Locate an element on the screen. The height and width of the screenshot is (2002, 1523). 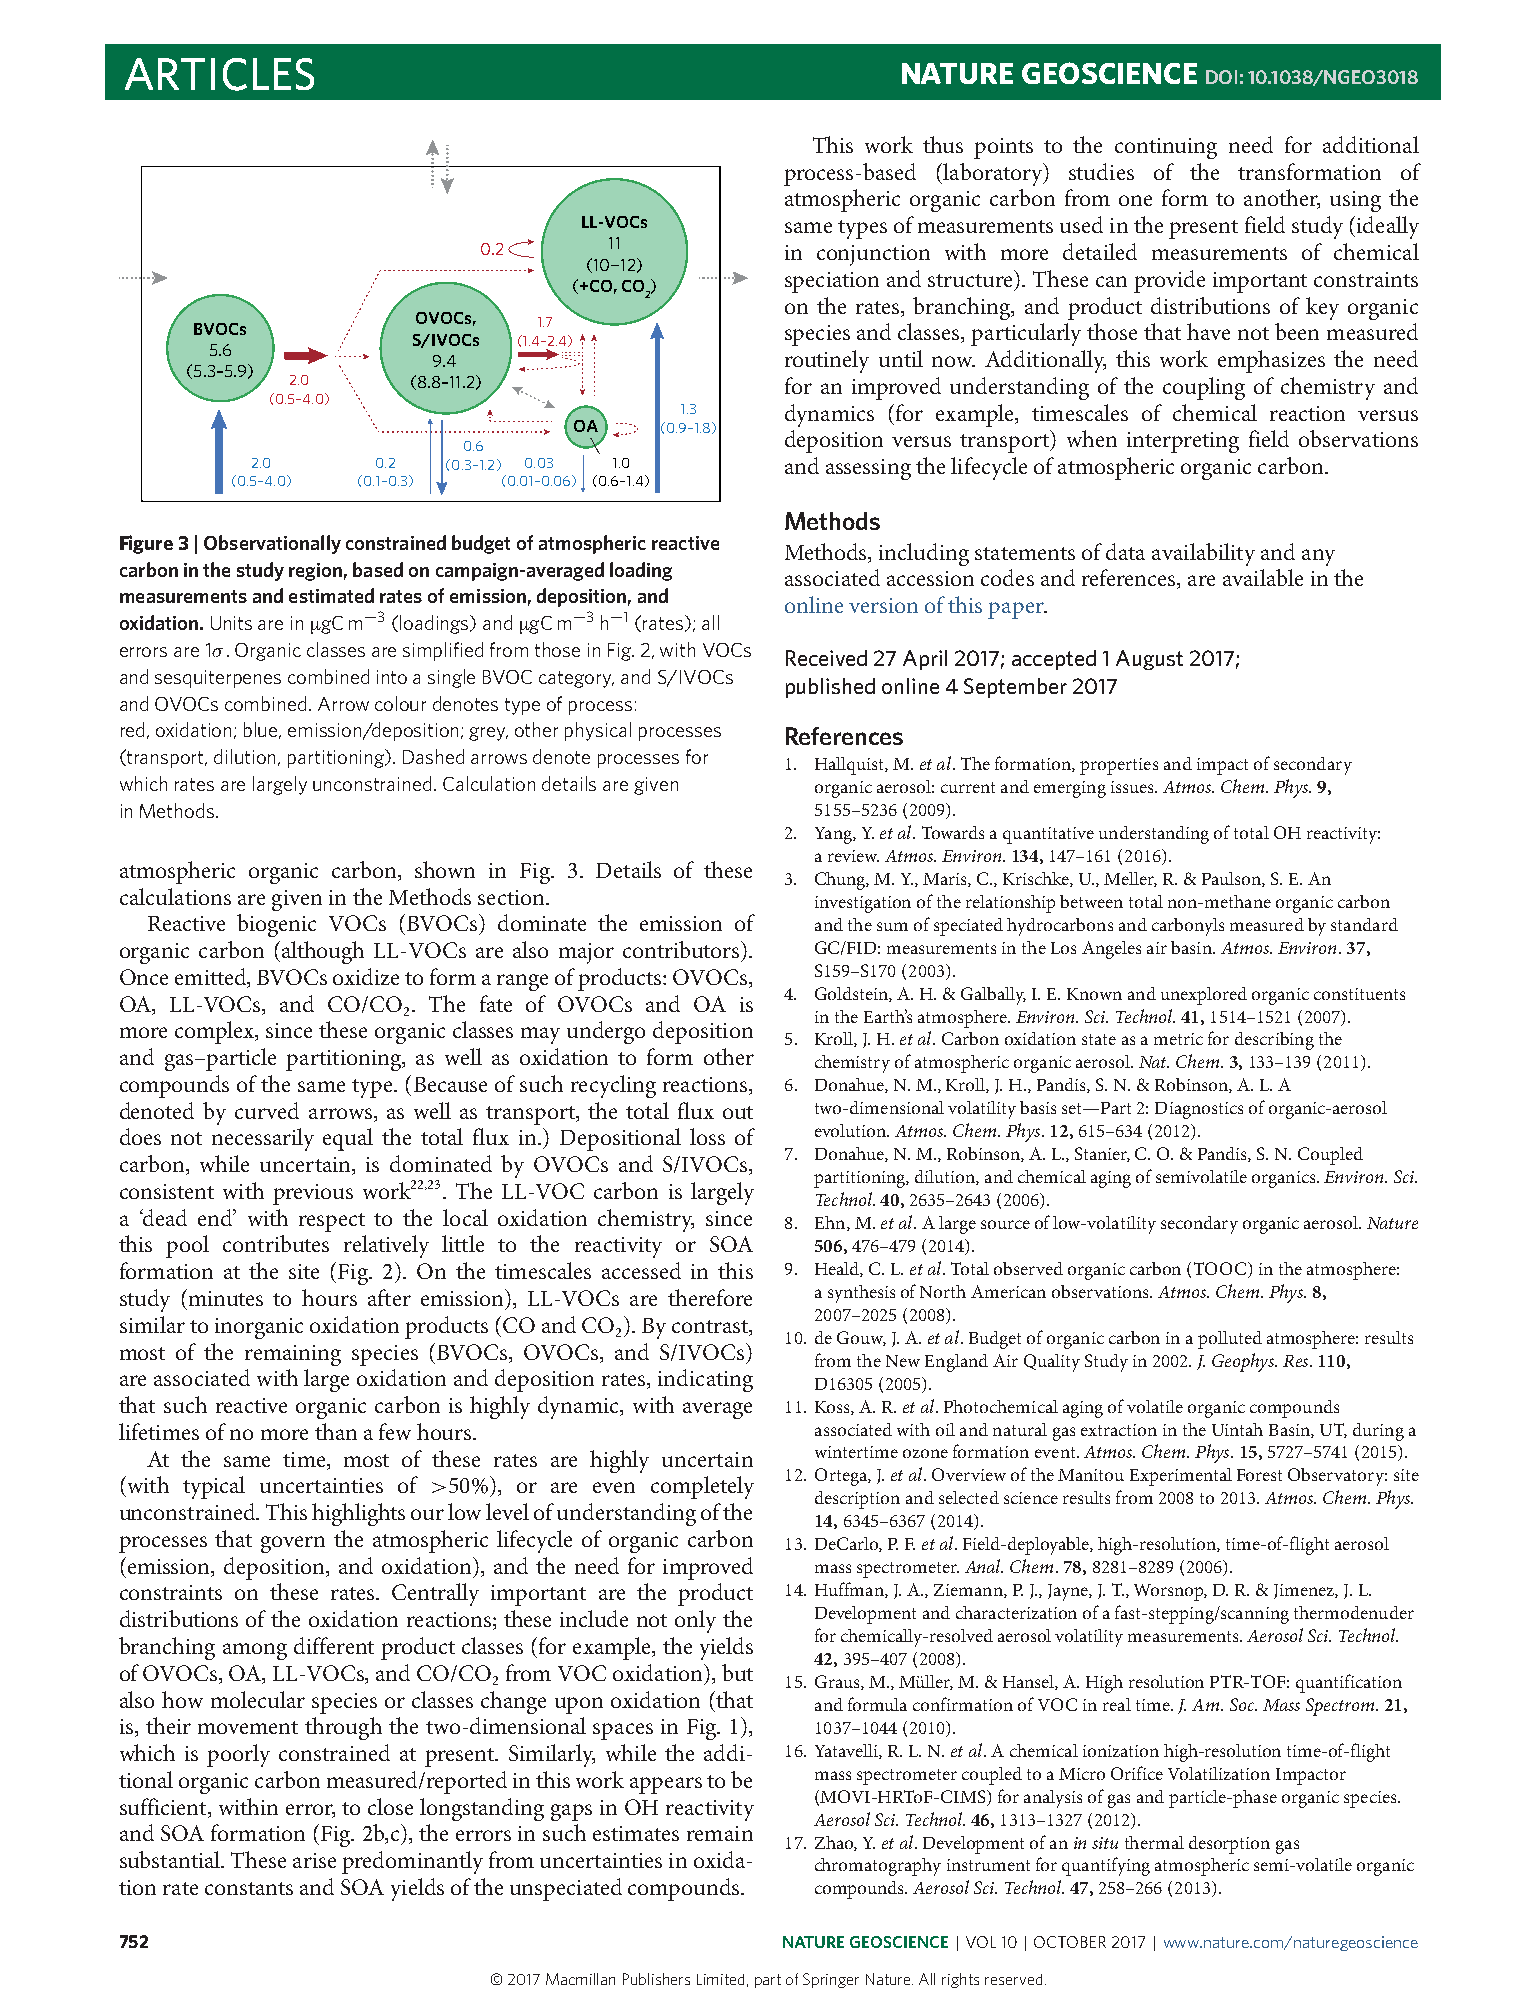
Received is located at coordinates (826, 658).
